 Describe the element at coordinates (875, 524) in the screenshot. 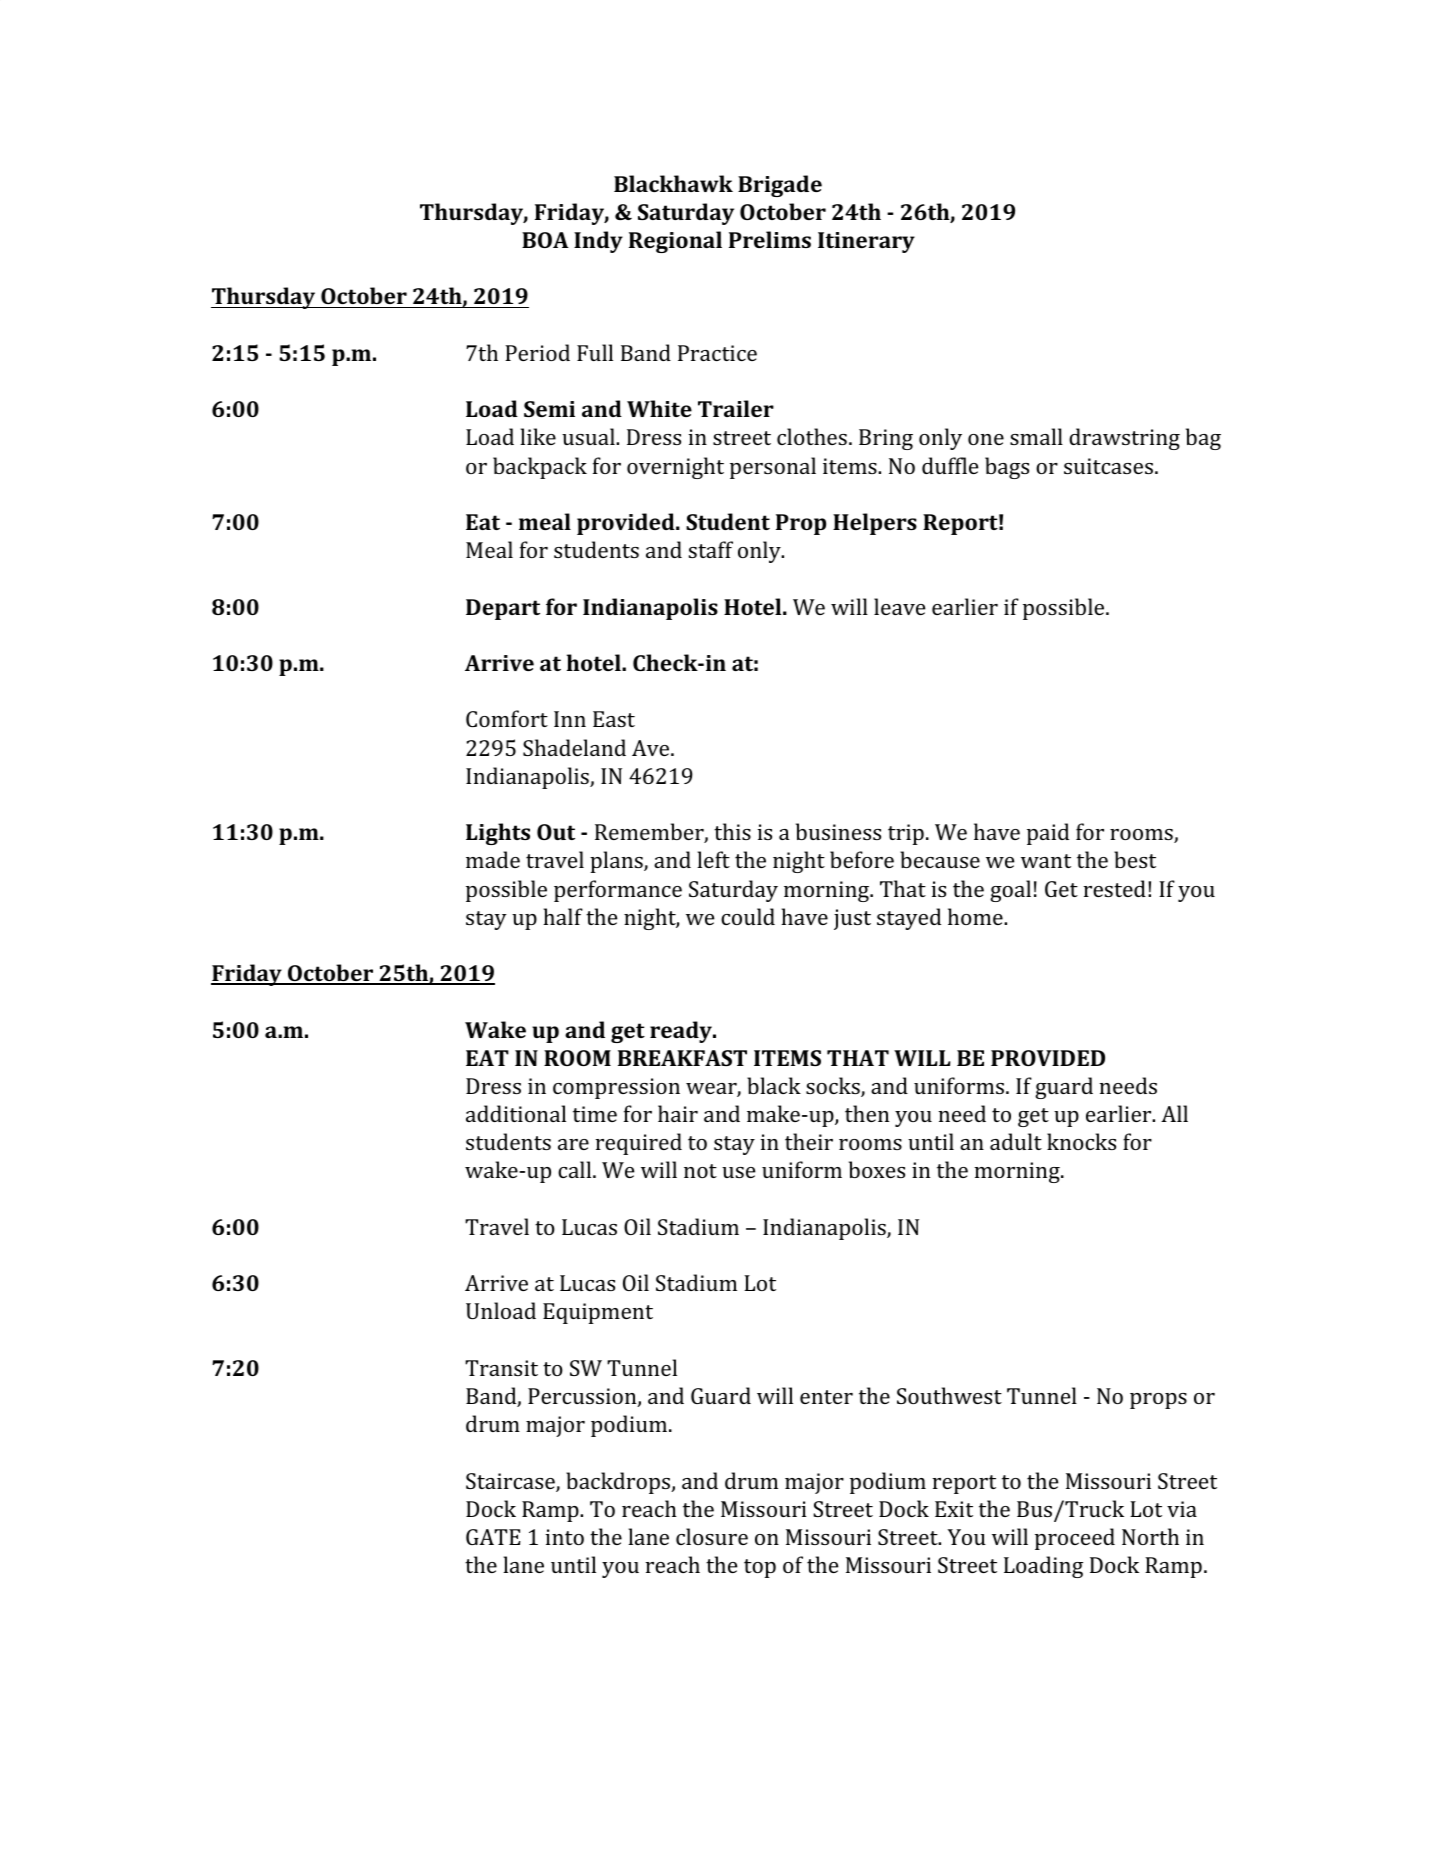

I see `Helpers` at that location.
